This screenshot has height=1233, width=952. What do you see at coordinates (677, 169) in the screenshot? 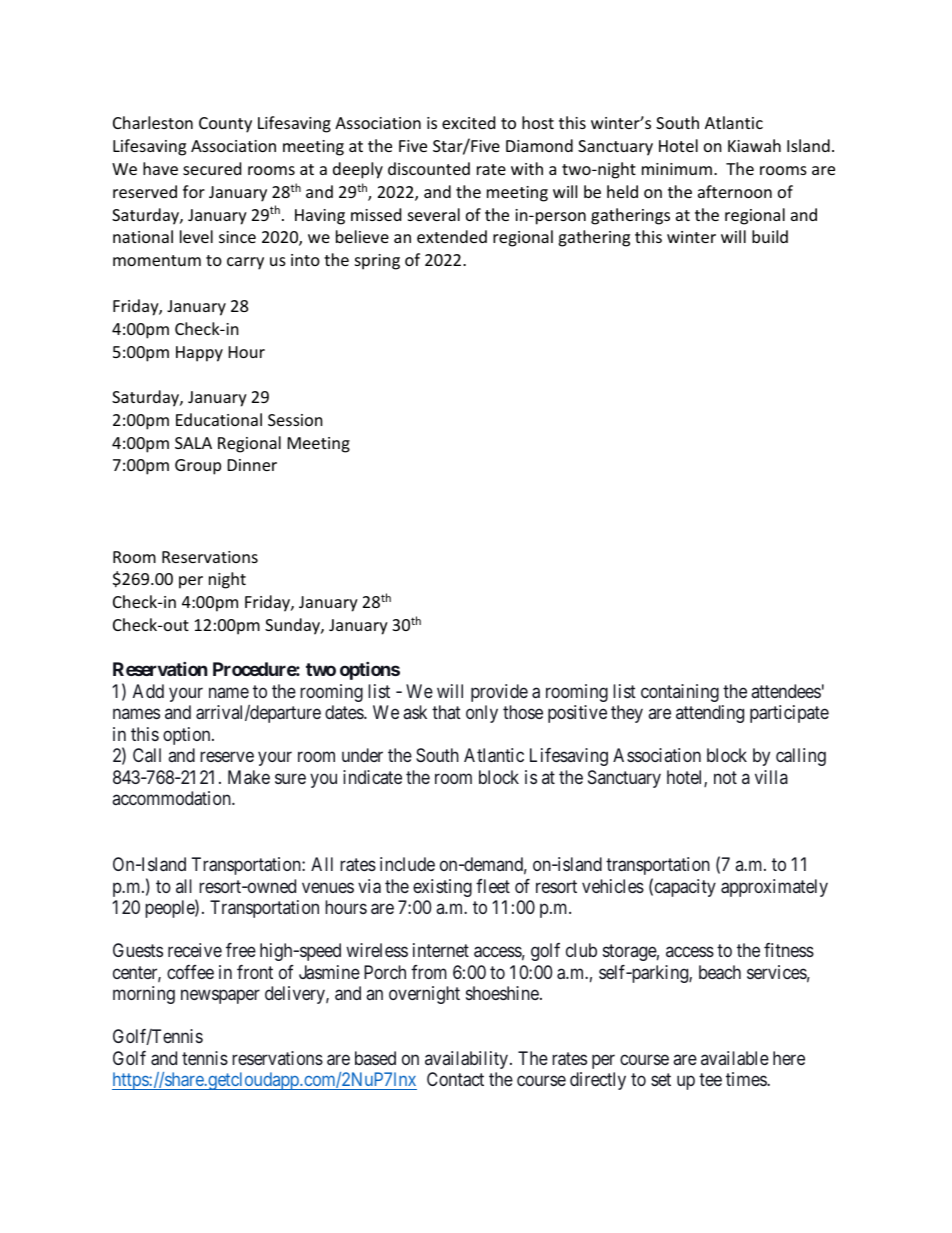
I see `minimum` at bounding box center [677, 169].
